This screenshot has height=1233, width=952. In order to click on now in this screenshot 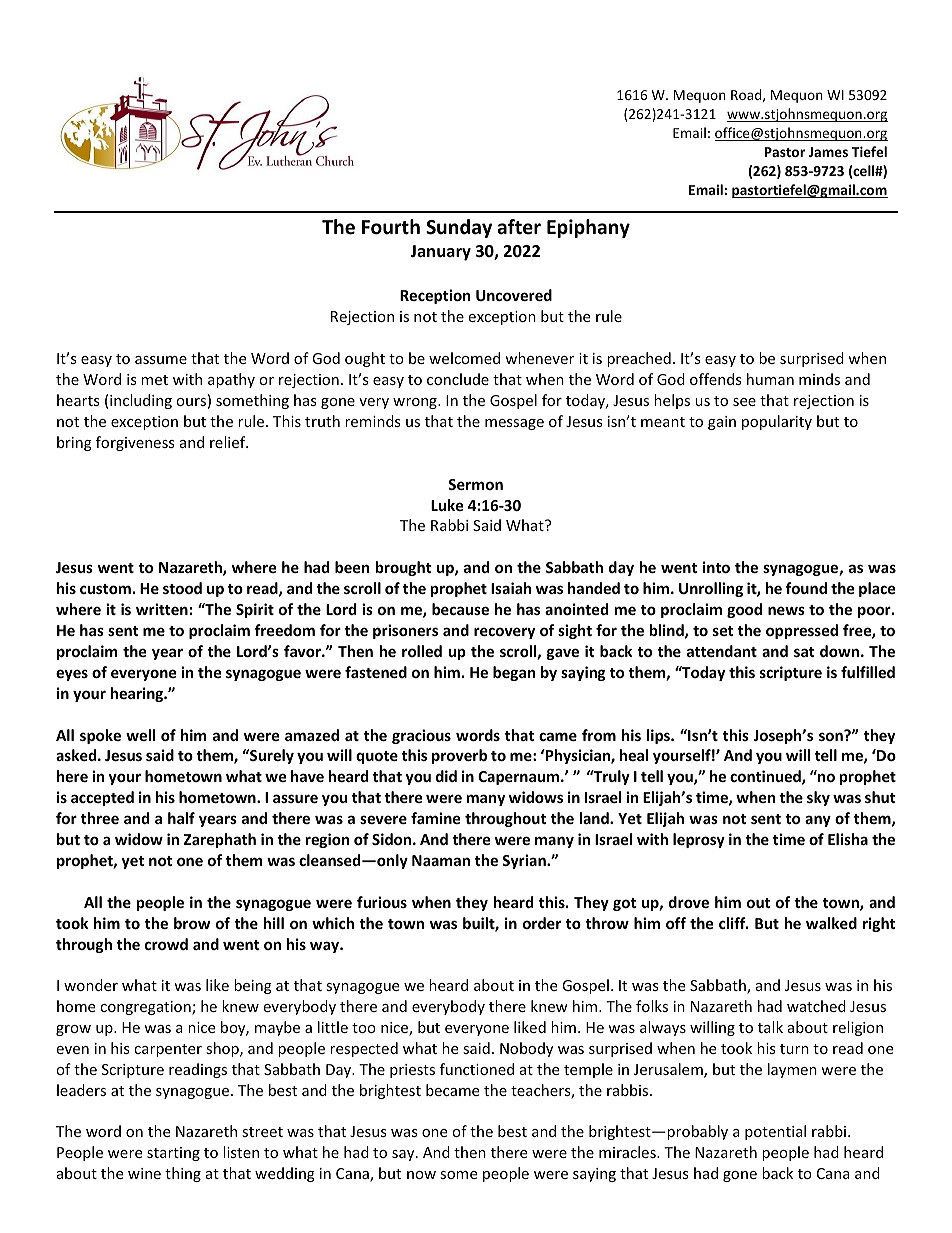, I will do `click(421, 1175)`.
